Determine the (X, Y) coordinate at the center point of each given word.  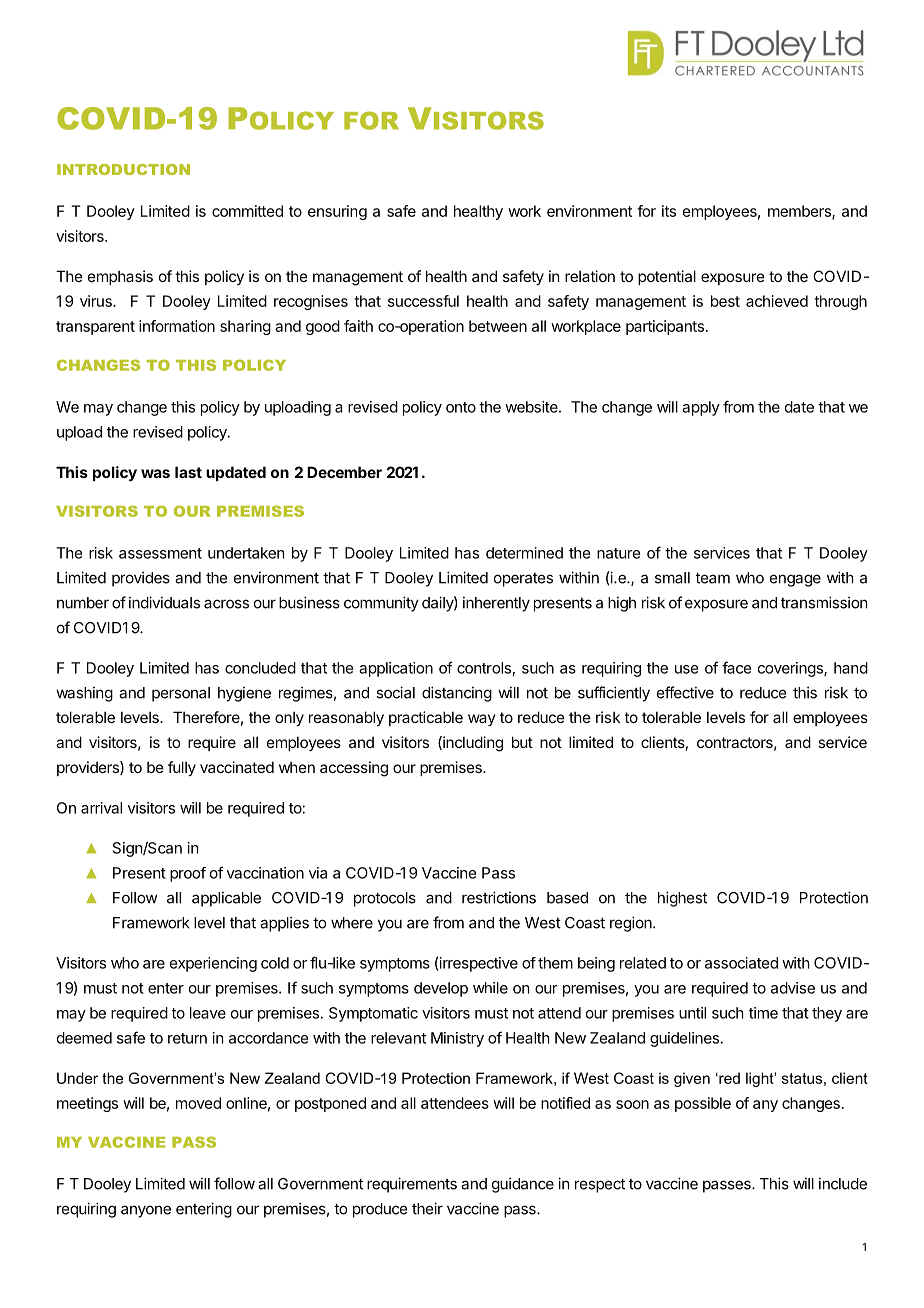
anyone (146, 1211)
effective (685, 692)
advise (793, 988)
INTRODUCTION (123, 169)
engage (795, 580)
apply (701, 408)
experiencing (213, 964)
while (490, 988)
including (472, 744)
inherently (496, 604)
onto (461, 407)
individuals (164, 602)
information (177, 326)
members (800, 212)
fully (182, 768)
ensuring (337, 212)
